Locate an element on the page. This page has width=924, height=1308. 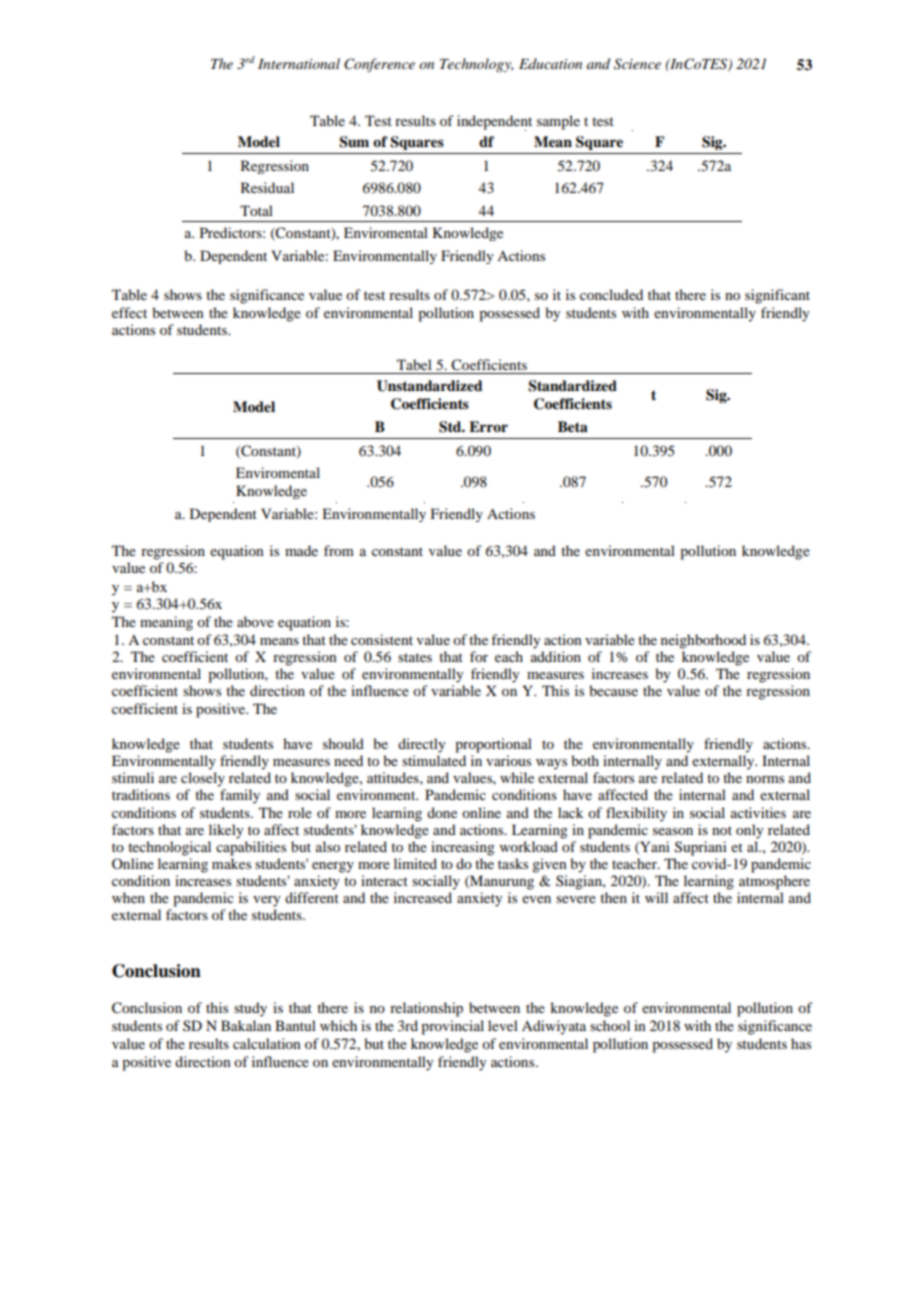
effect is located at coordinates (129, 312).
